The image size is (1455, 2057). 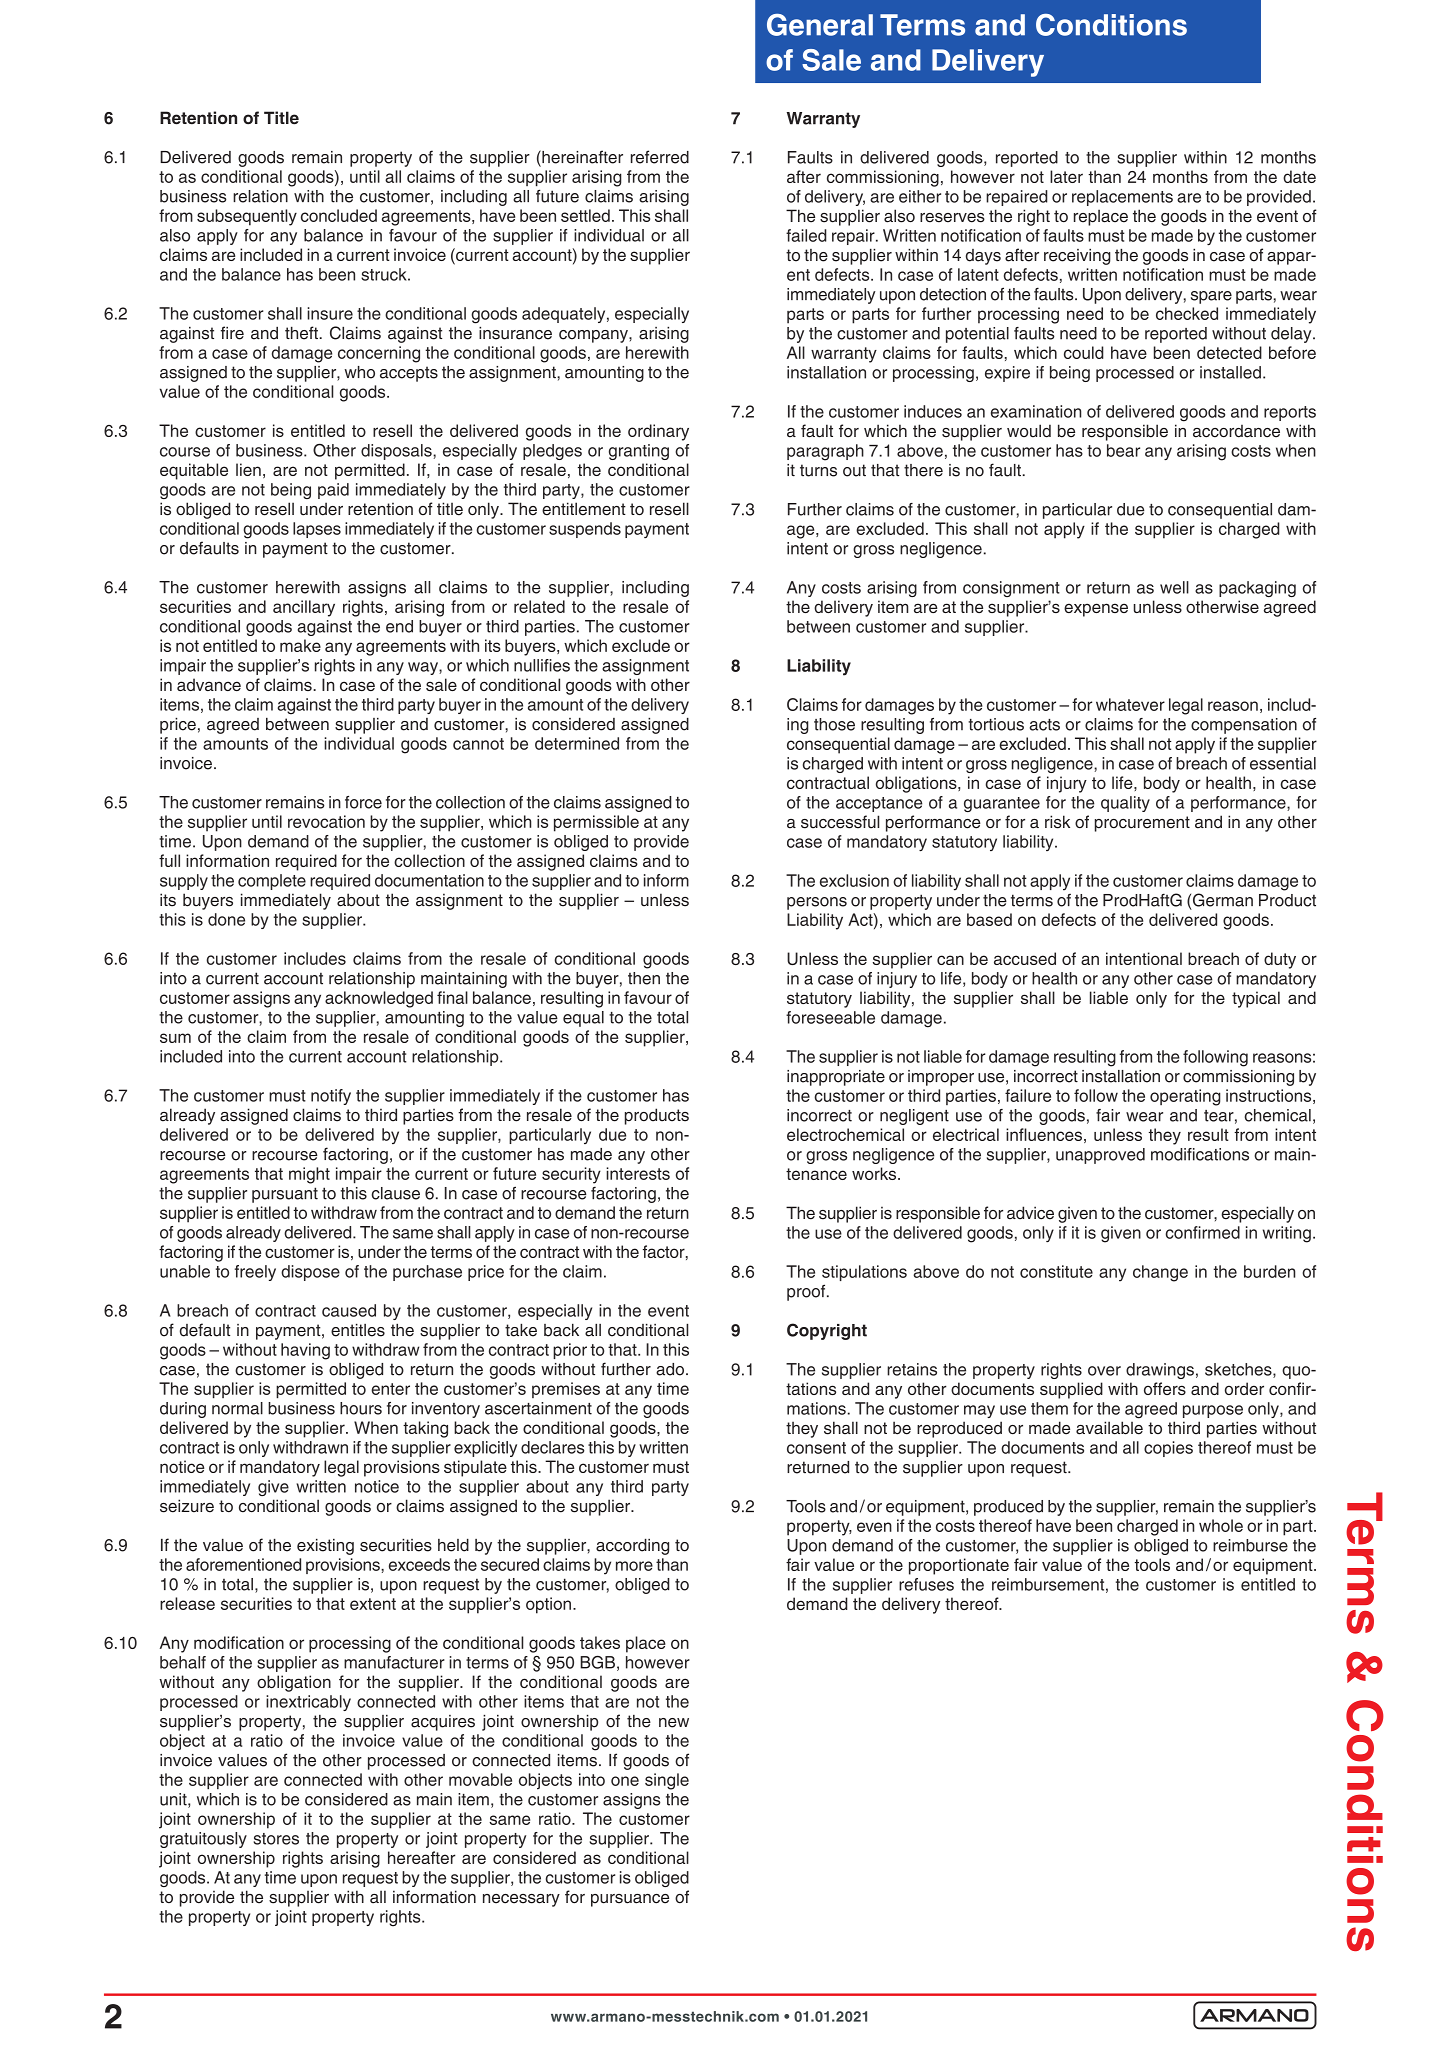 I want to click on acknowledged, so click(x=379, y=999).
